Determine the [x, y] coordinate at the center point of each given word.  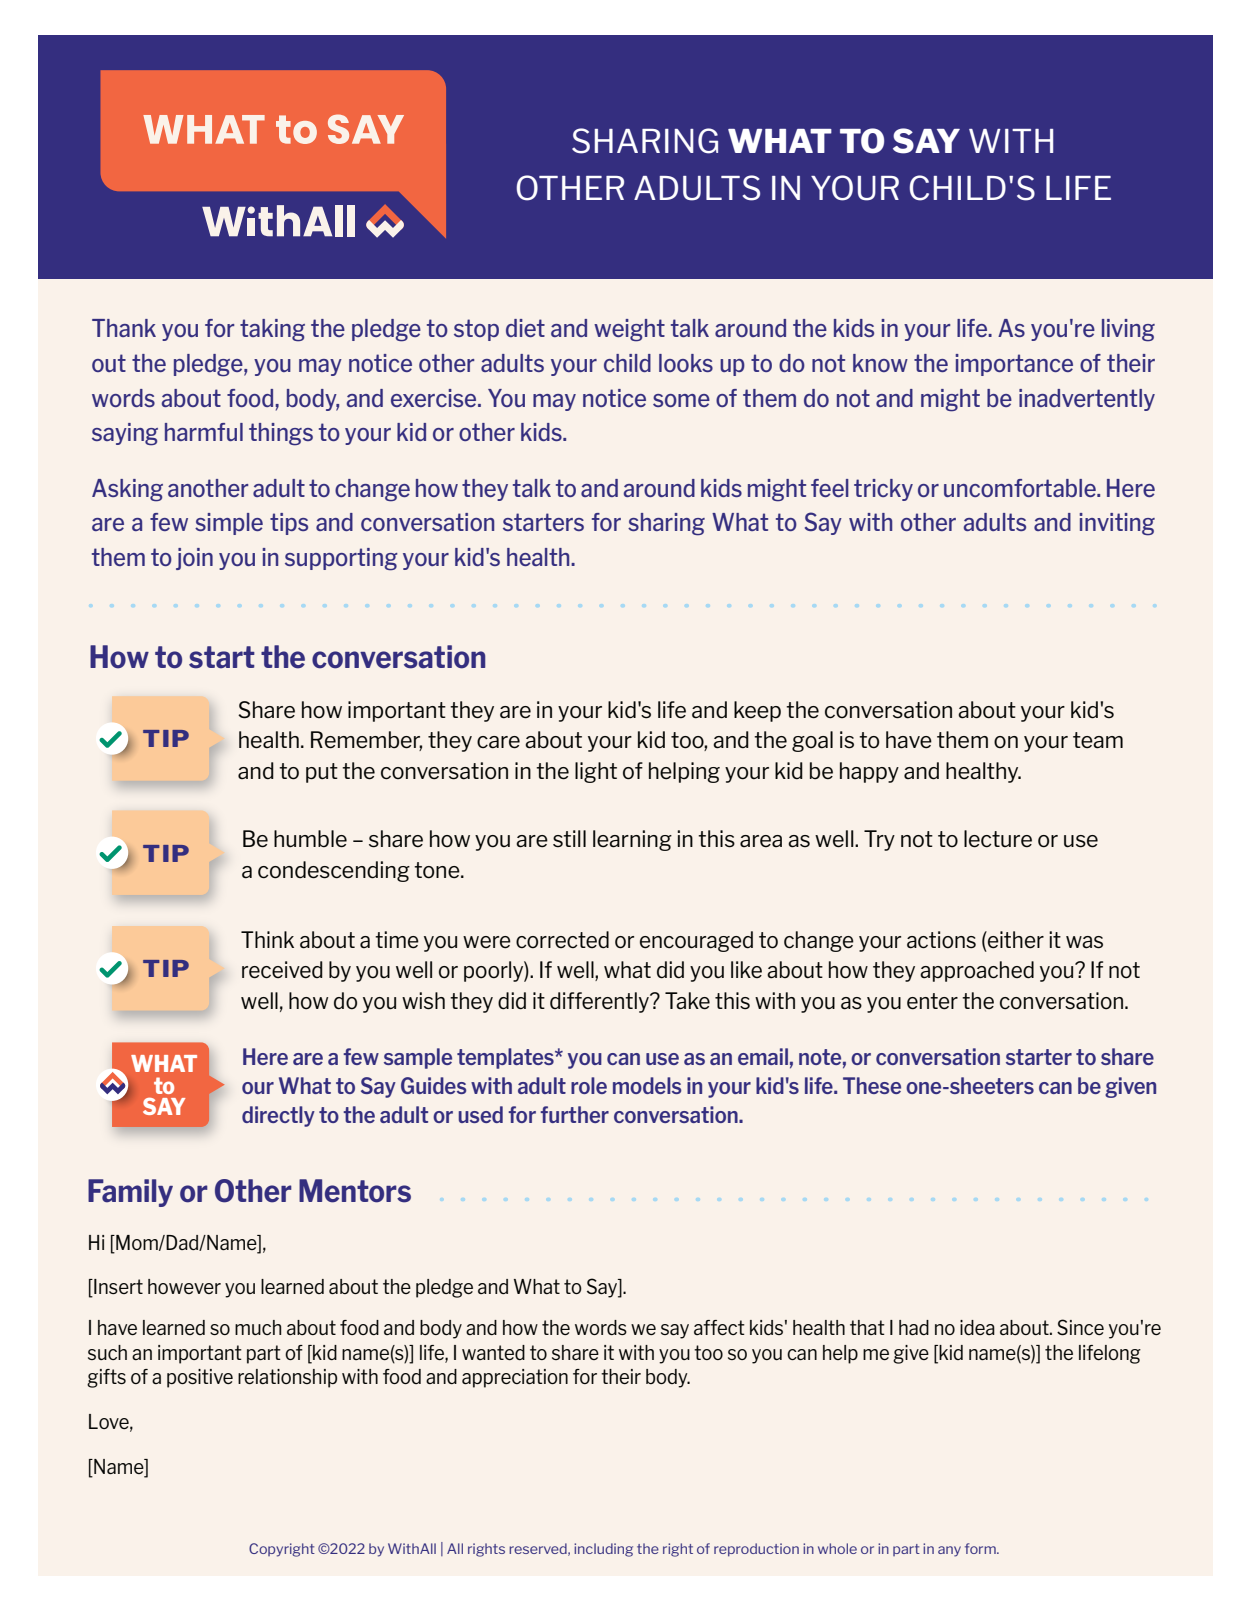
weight [629, 330]
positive [200, 1378]
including [603, 1550]
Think [267, 939]
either [1015, 940]
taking [272, 330]
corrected [562, 940]
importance [1014, 365]
